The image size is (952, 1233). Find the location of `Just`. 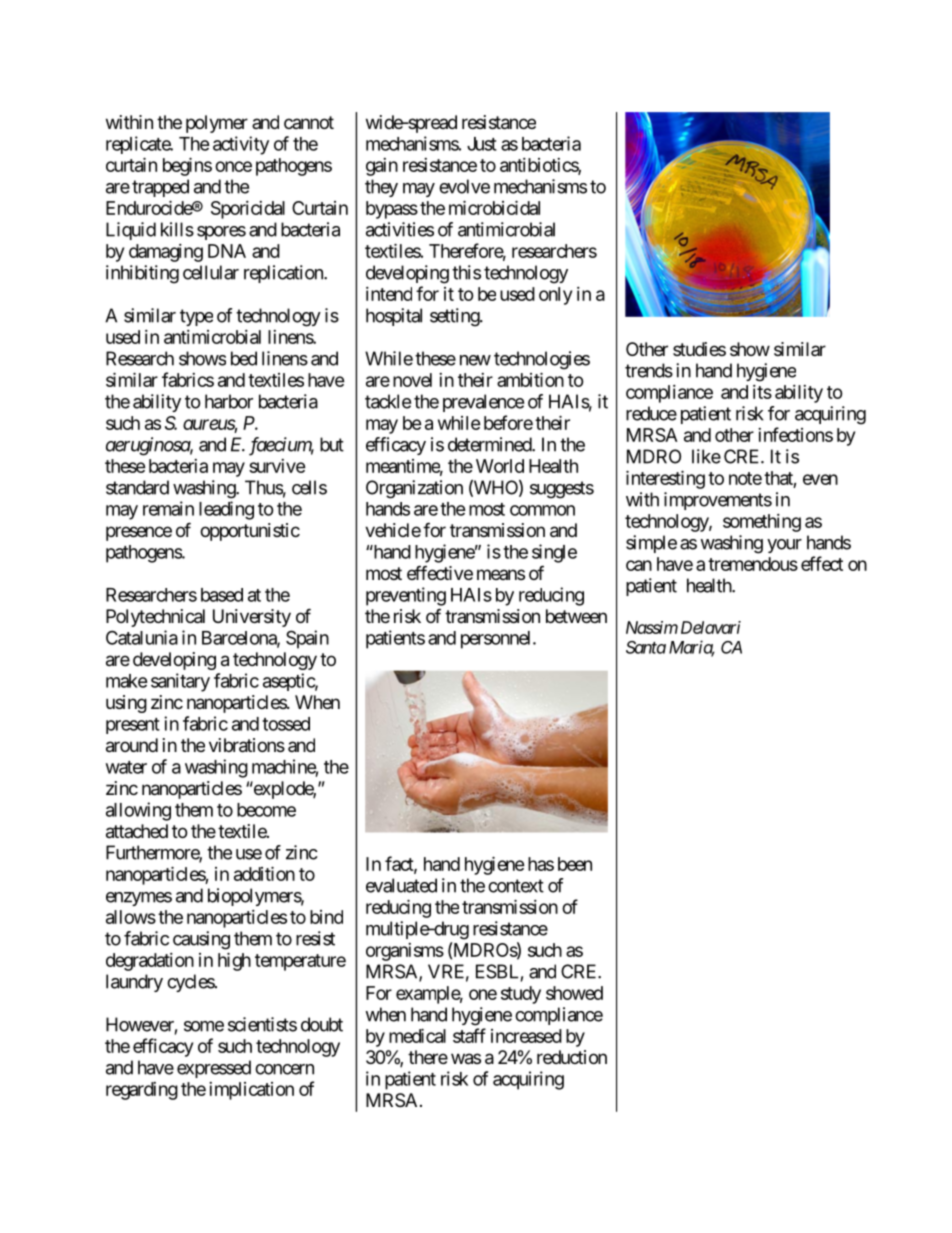

Just is located at coordinates (482, 144).
